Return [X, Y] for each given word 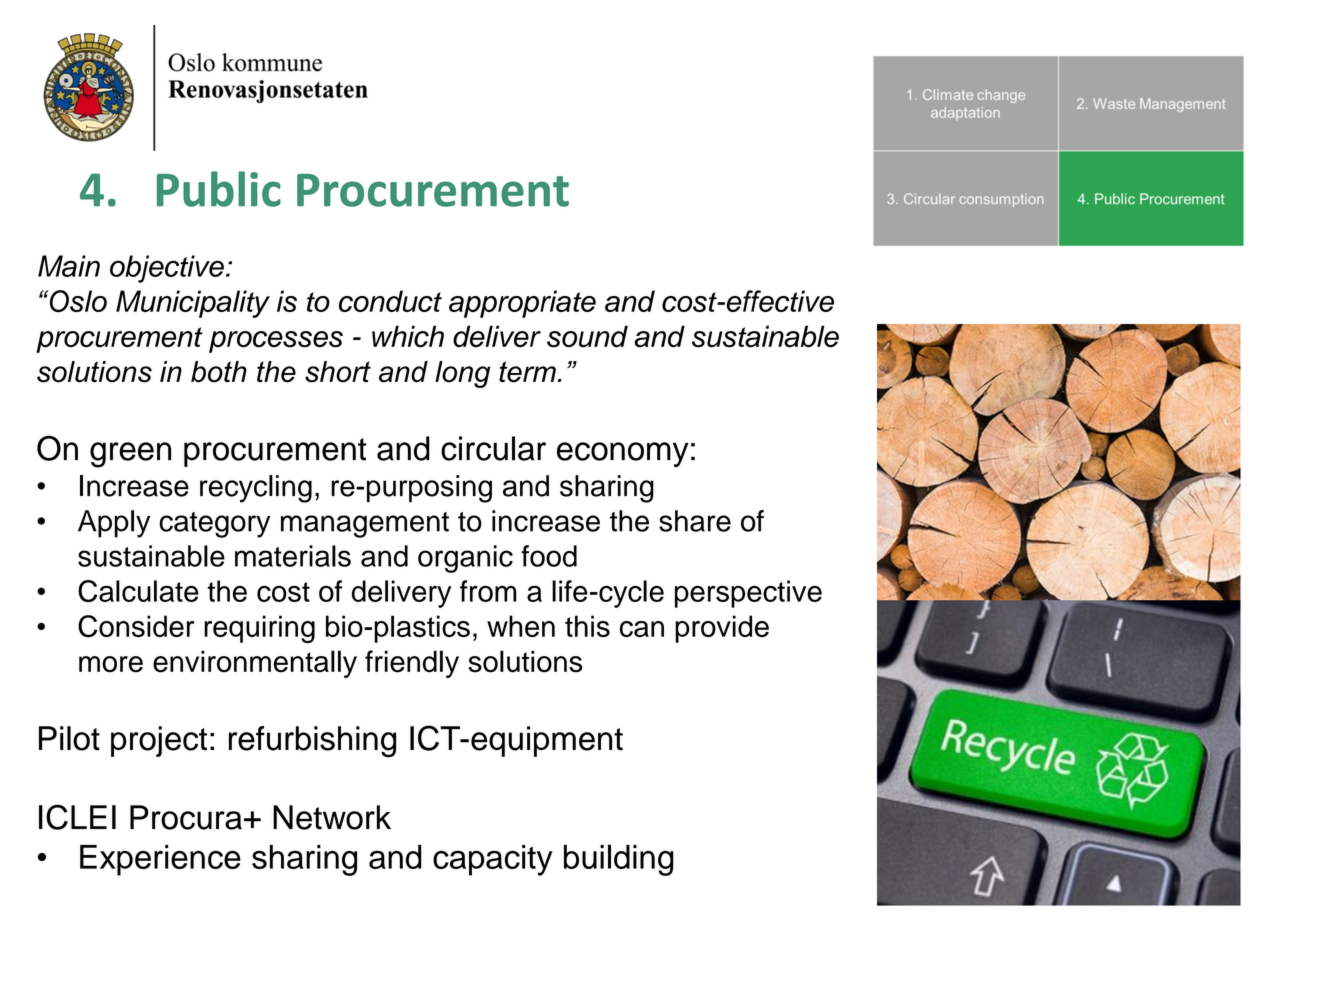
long [462, 374]
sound [587, 336]
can [642, 629]
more [111, 664]
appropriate [522, 304]
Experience [160, 860]
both [219, 372]
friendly [412, 664]
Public [219, 189]
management [365, 525]
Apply [114, 524]
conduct [390, 301]
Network [332, 817]
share [695, 521]
